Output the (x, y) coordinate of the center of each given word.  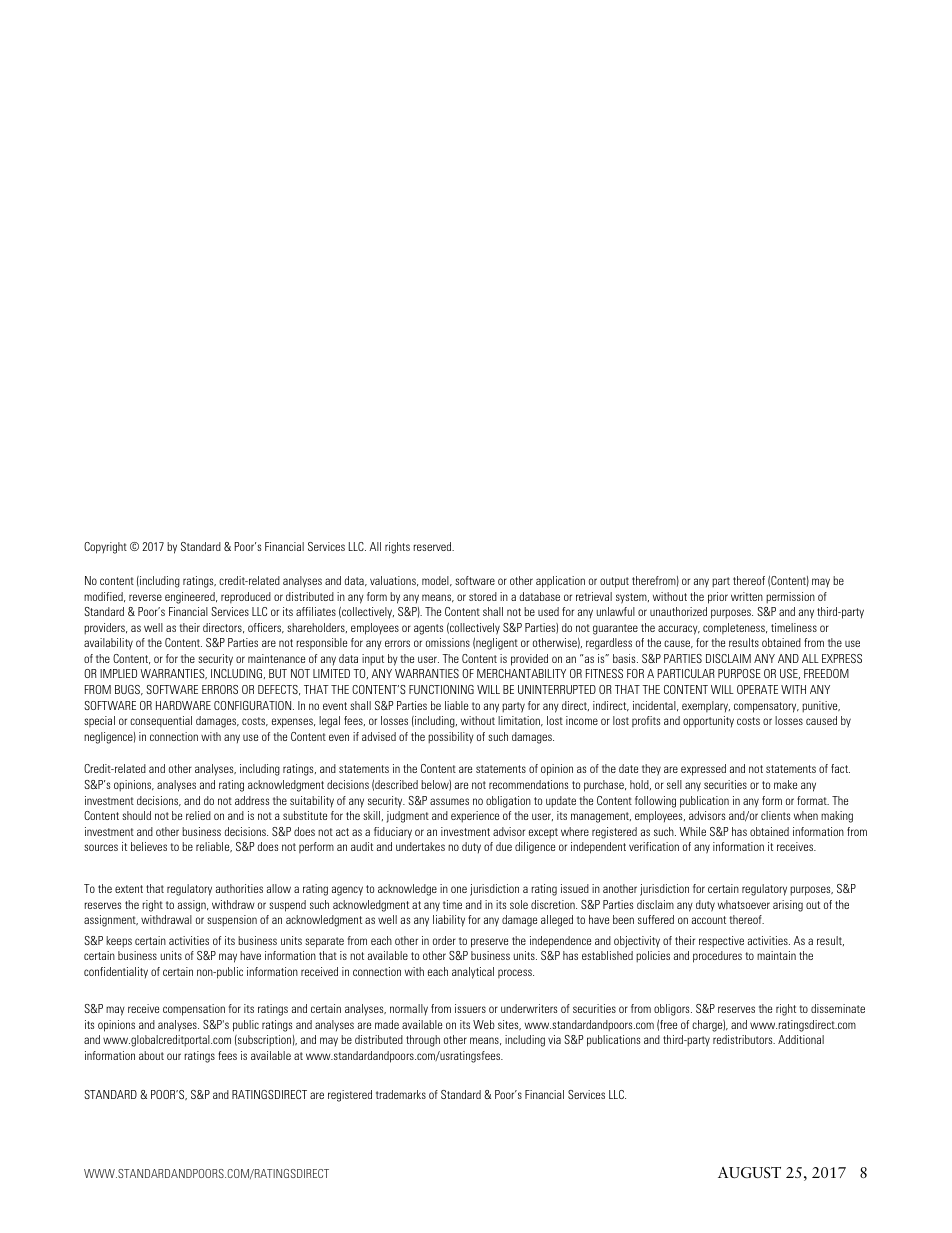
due (504, 846)
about (151, 1055)
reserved (434, 546)
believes (149, 846)
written (747, 596)
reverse (145, 597)
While (692, 831)
